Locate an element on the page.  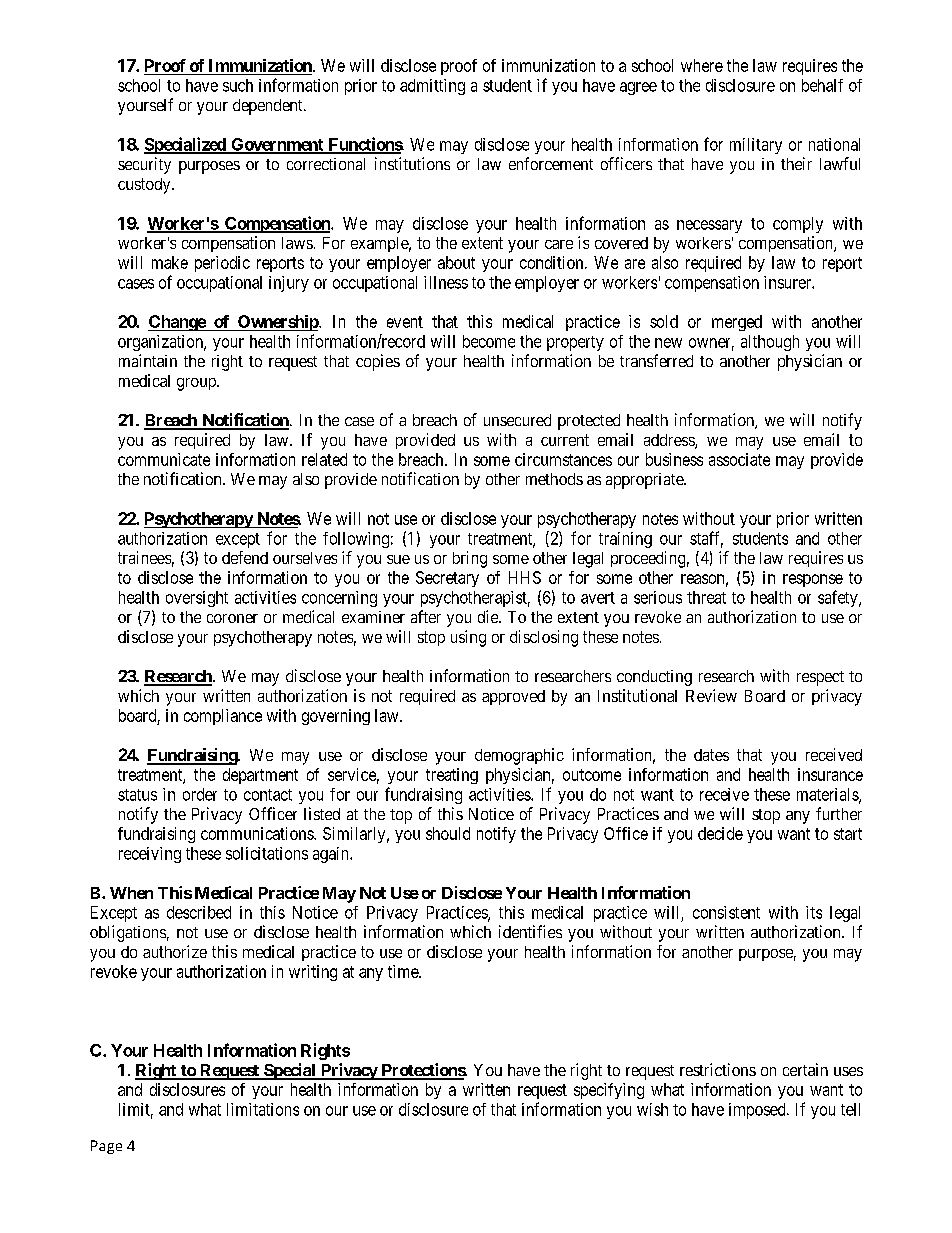
Page is located at coordinates (106, 1147).
